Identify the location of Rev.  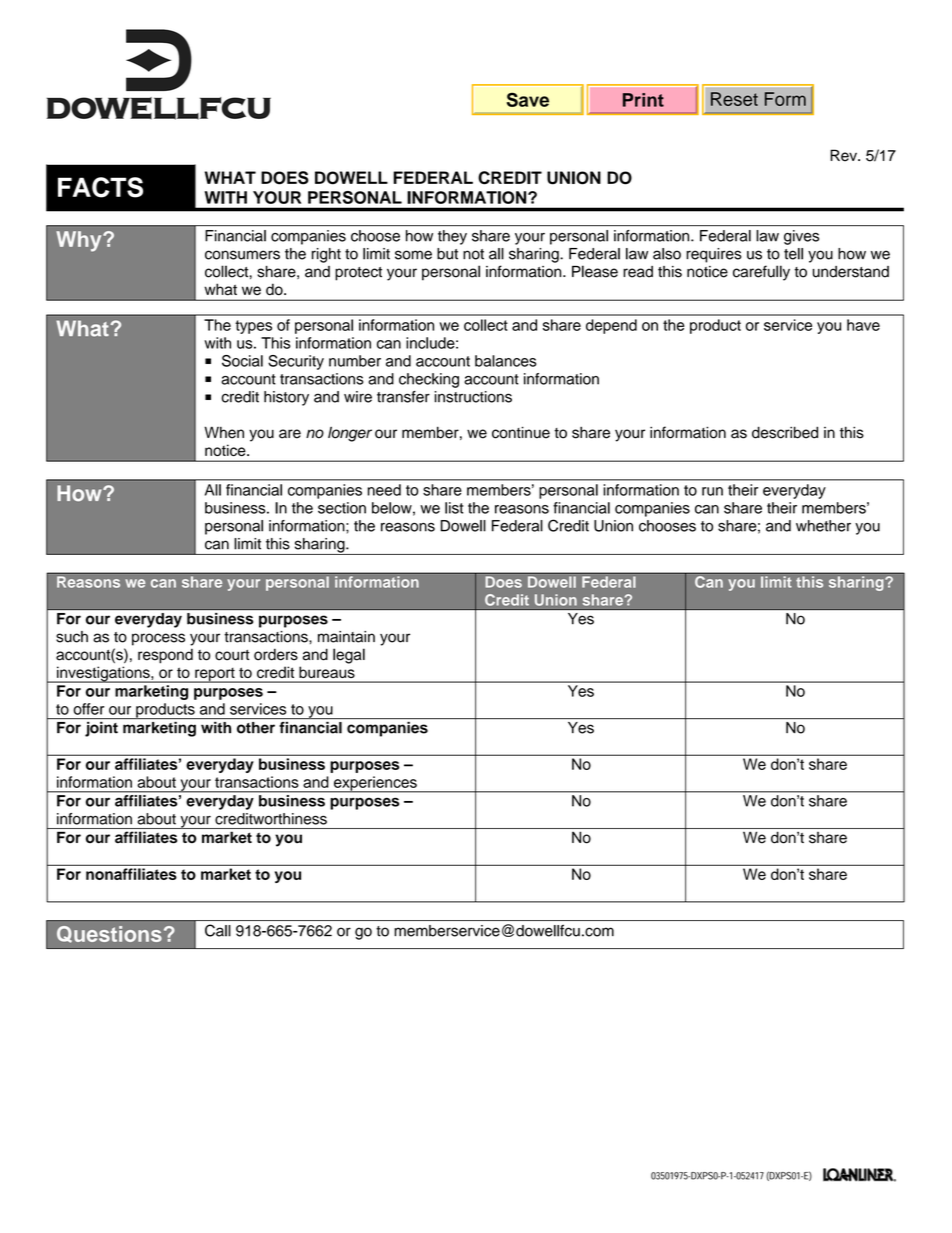
(844, 155).
